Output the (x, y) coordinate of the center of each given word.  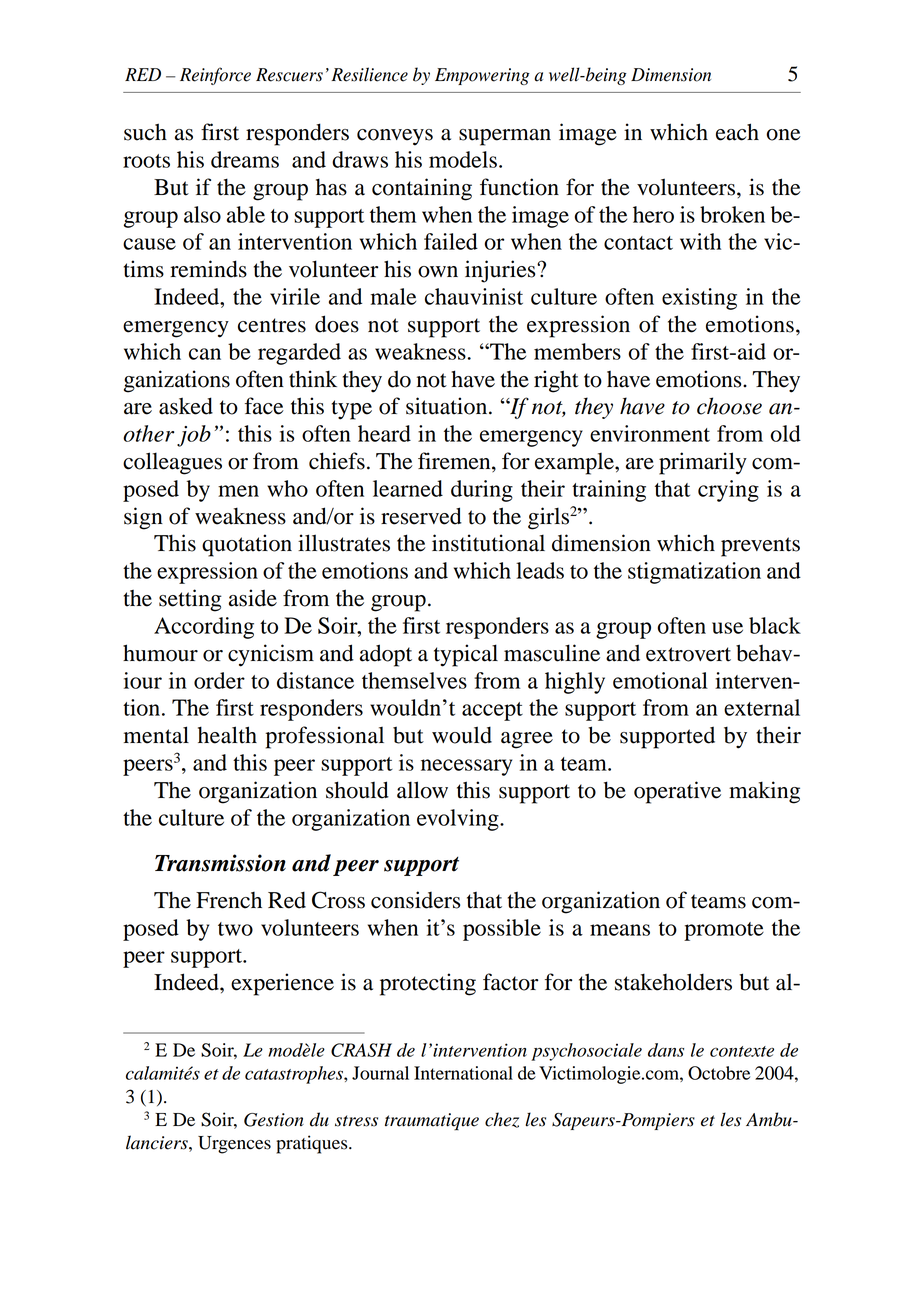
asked (186, 406)
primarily (703, 463)
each (737, 132)
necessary (466, 767)
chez (502, 1120)
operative (677, 792)
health (227, 735)
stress (356, 1121)
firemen (455, 462)
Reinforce (215, 76)
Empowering (482, 76)
